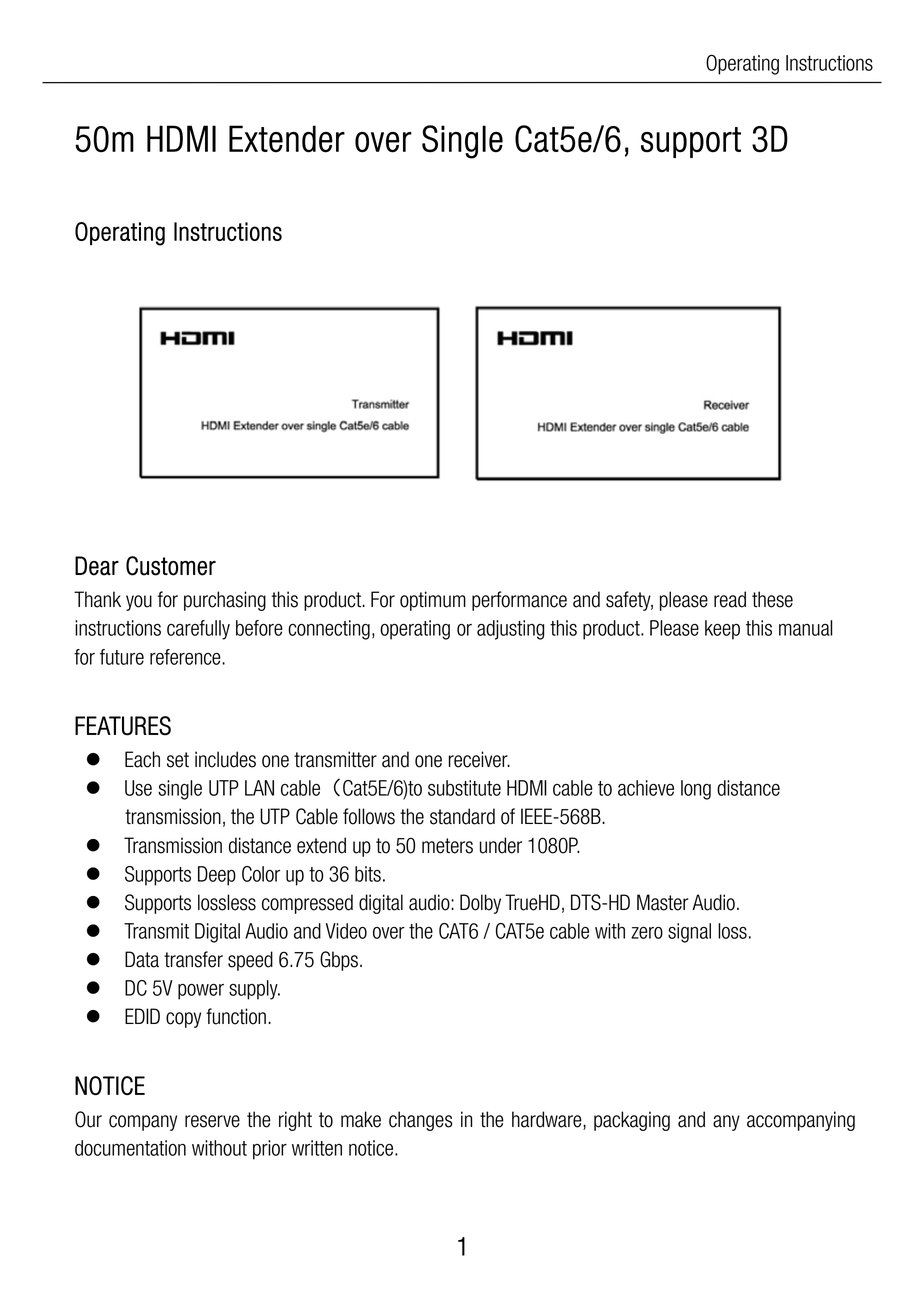 The height and width of the document is (1308, 924). What do you see at coordinates (217, 876) in the document?
I see `Deep` at bounding box center [217, 876].
